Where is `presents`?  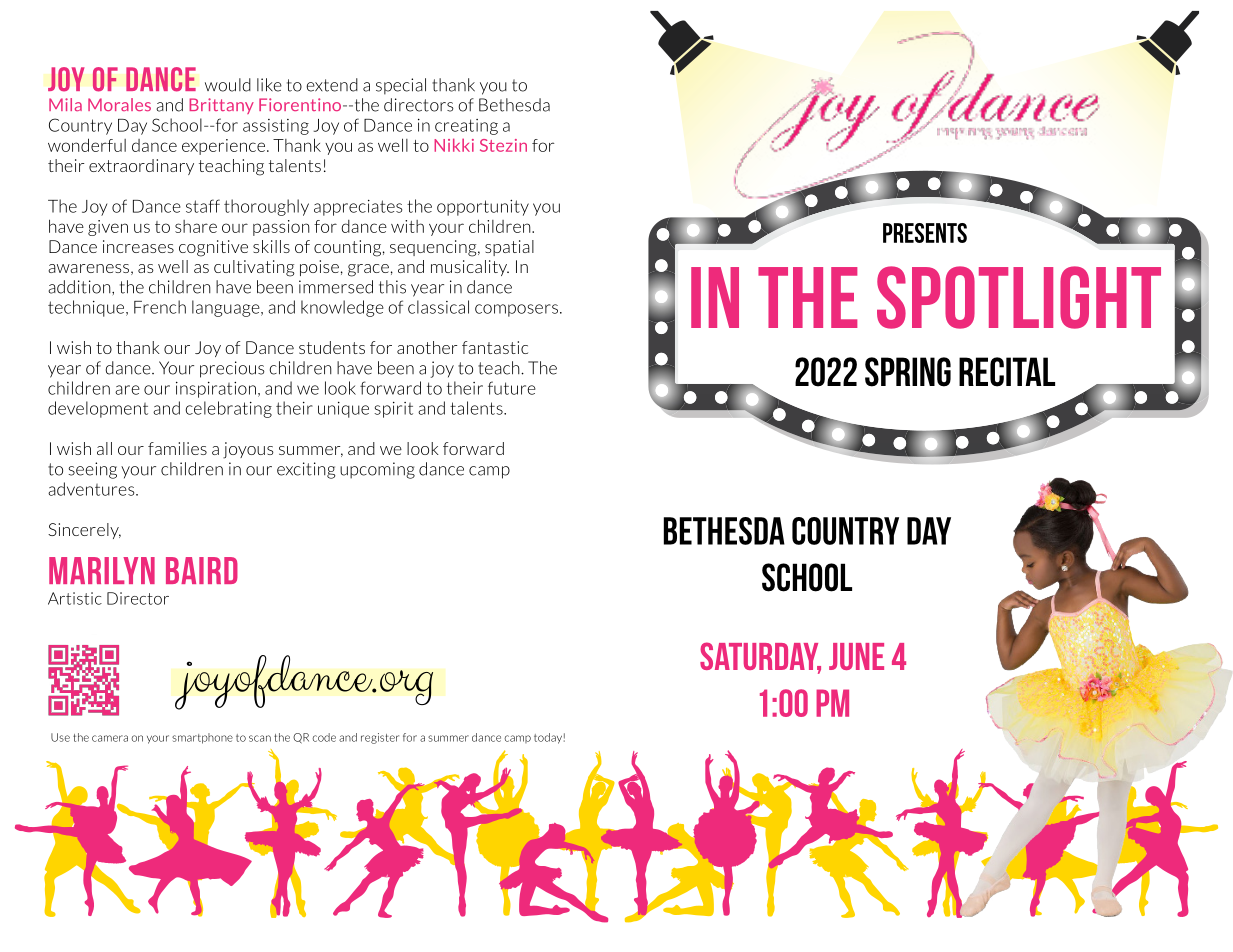 presents is located at coordinates (925, 233).
